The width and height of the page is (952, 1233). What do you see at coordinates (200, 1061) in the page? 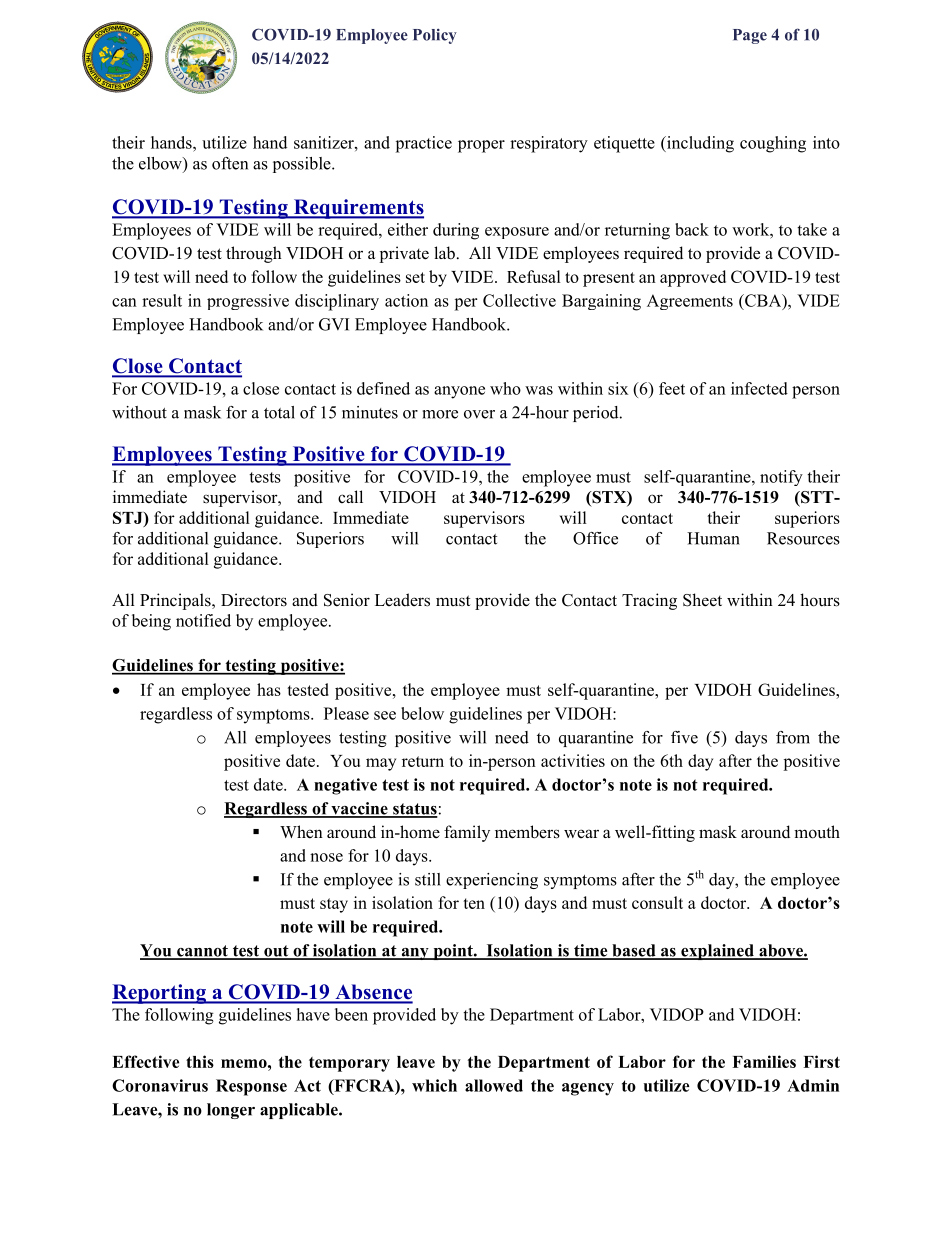
I see `this` at bounding box center [200, 1061].
